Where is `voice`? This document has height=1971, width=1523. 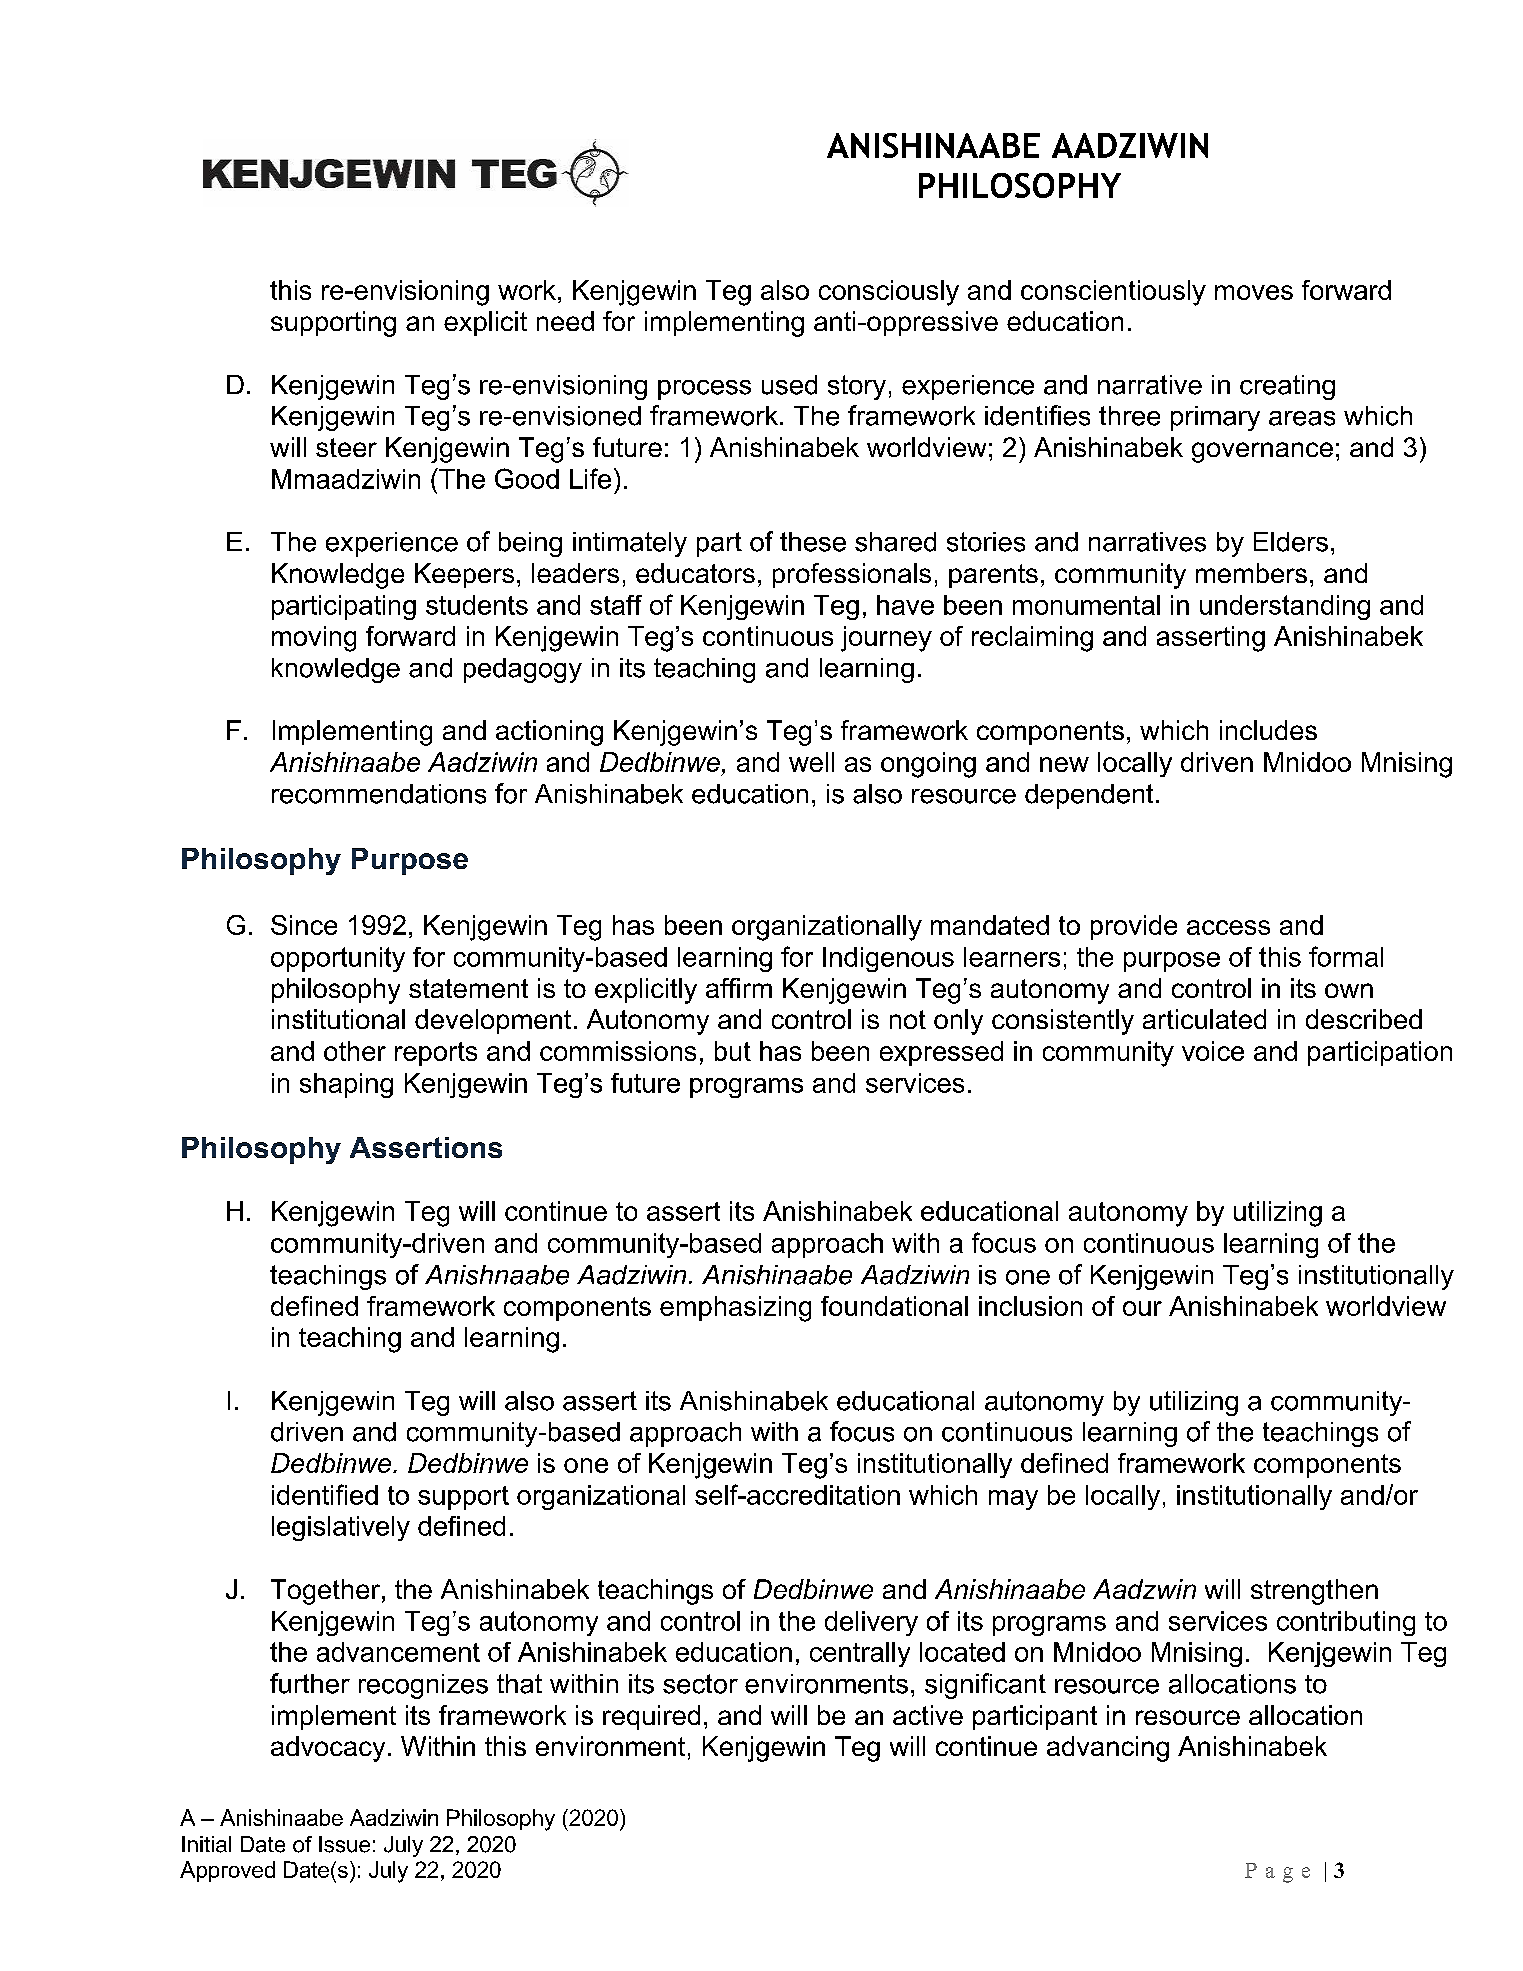 voice is located at coordinates (1213, 1051).
